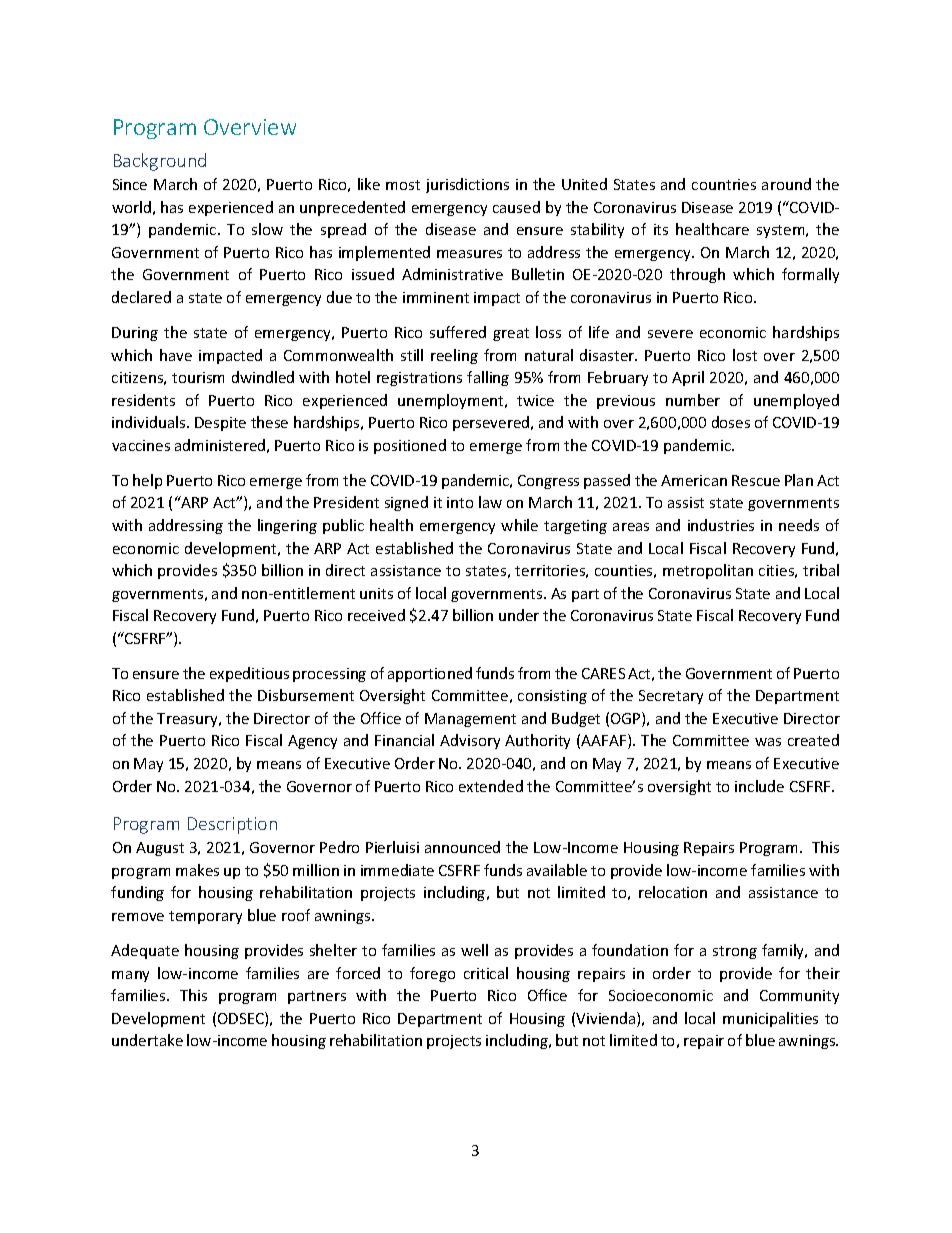 The height and width of the screenshot is (1233, 952). What do you see at coordinates (486, 973) in the screenshot?
I see `critical` at bounding box center [486, 973].
